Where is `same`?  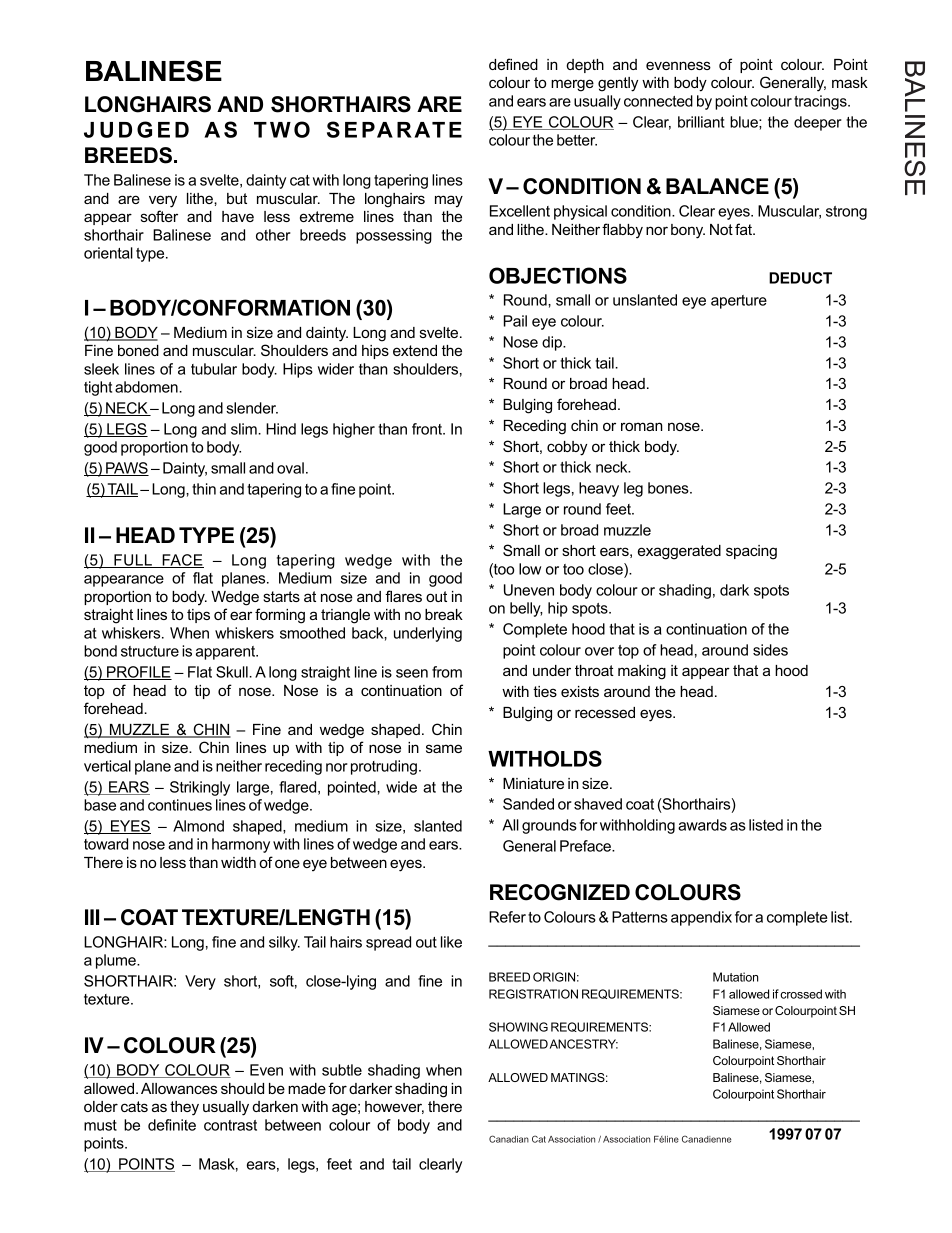 same is located at coordinates (444, 748).
